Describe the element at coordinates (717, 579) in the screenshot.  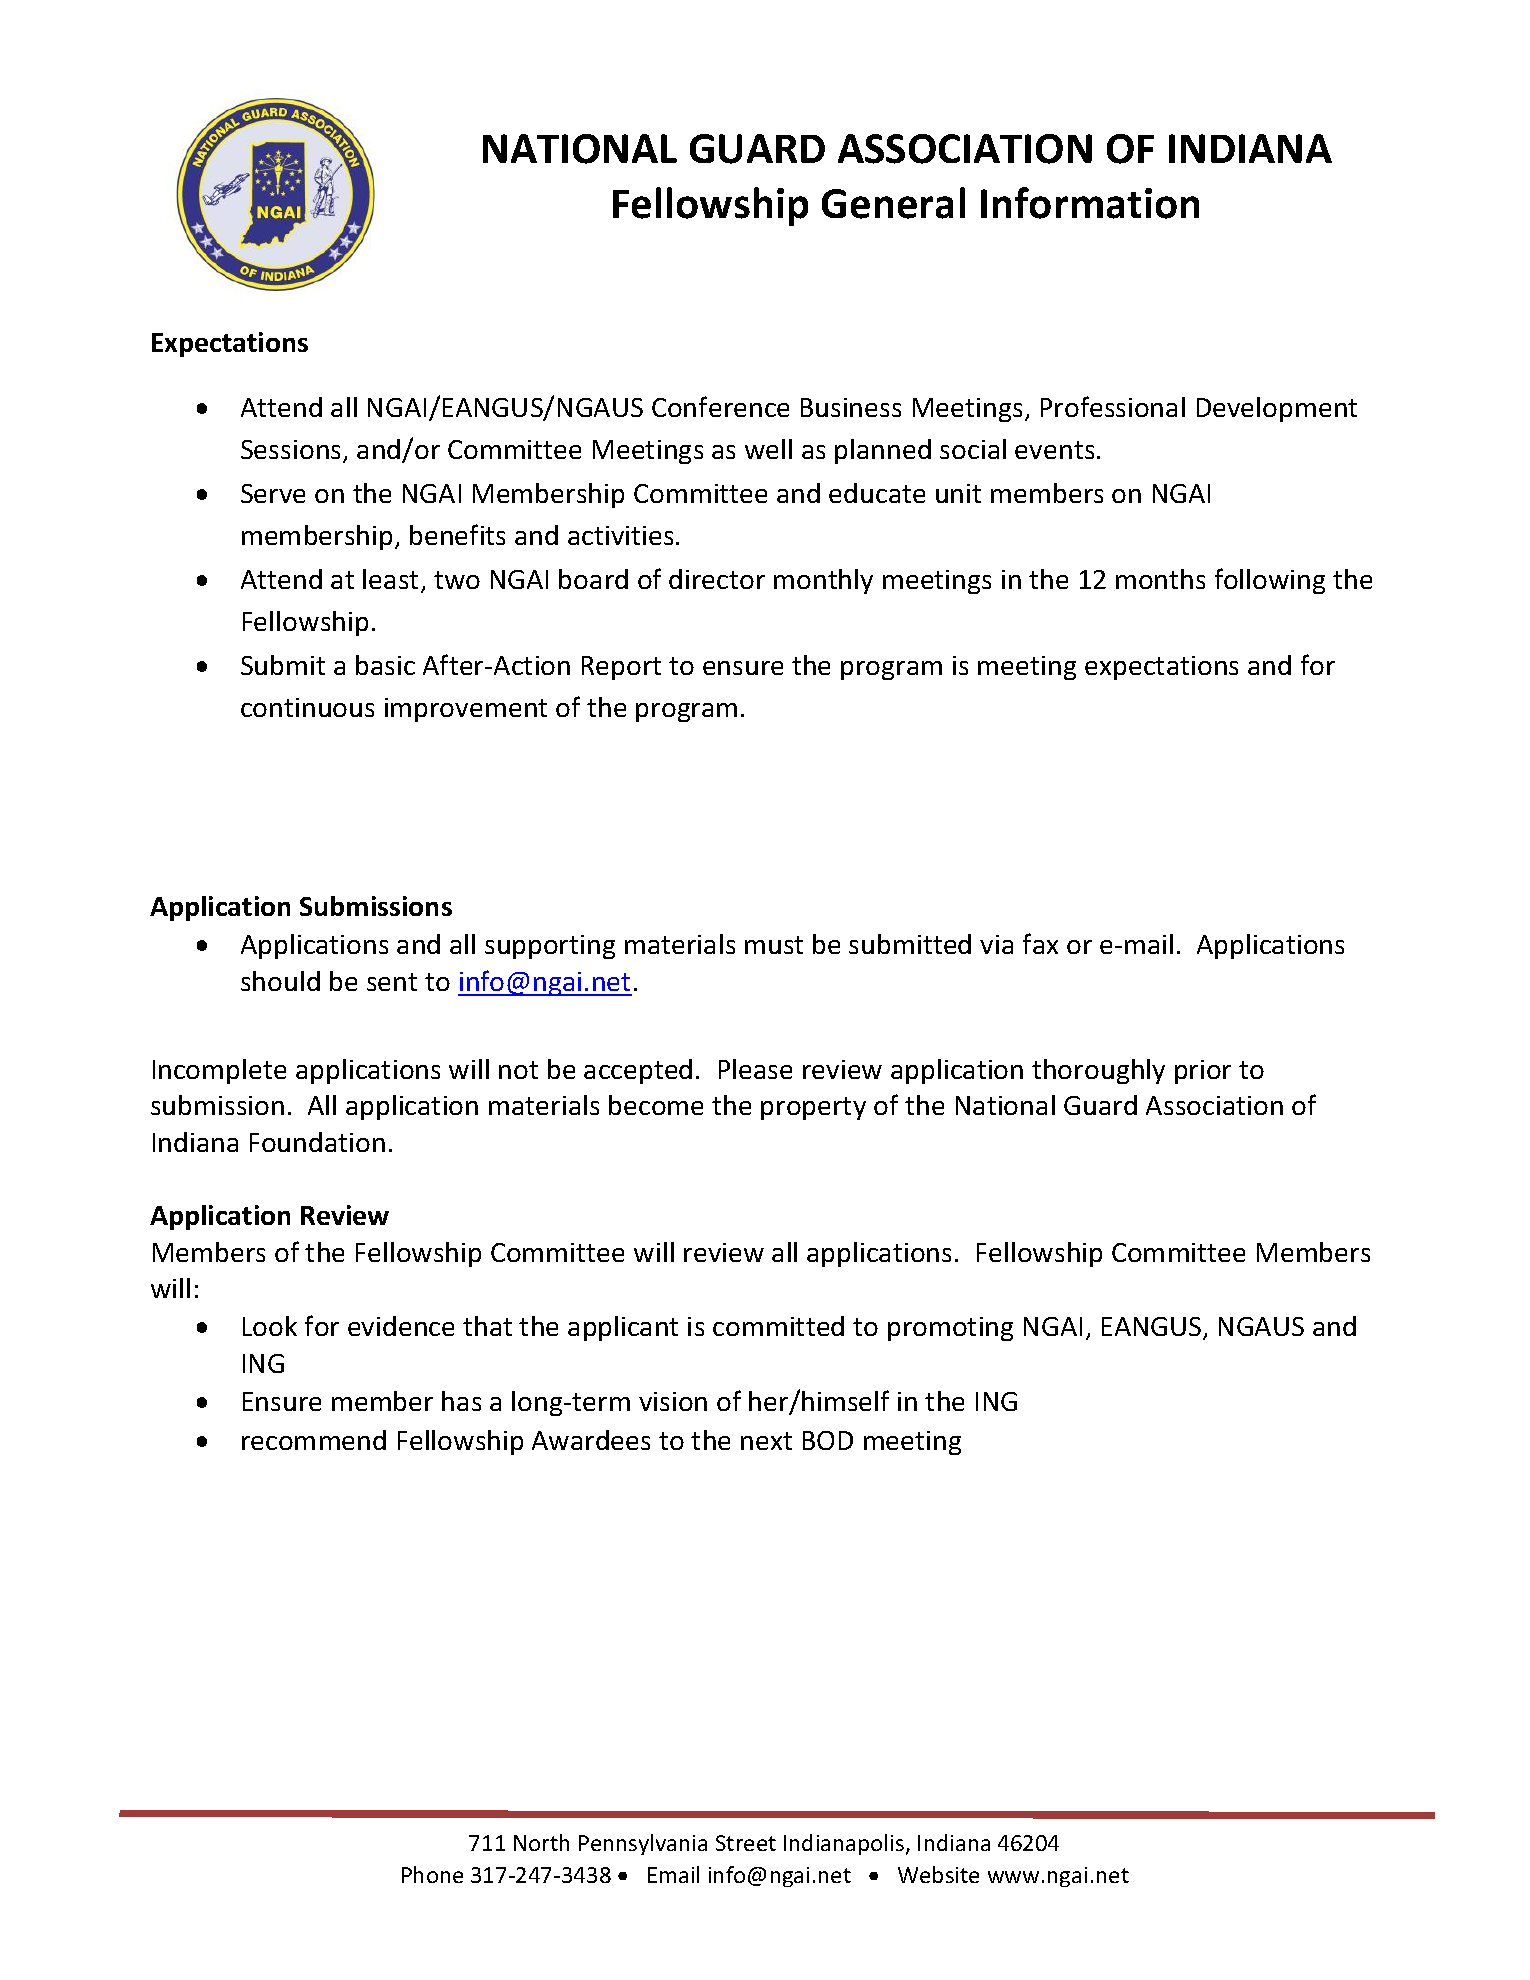
I see `director` at that location.
